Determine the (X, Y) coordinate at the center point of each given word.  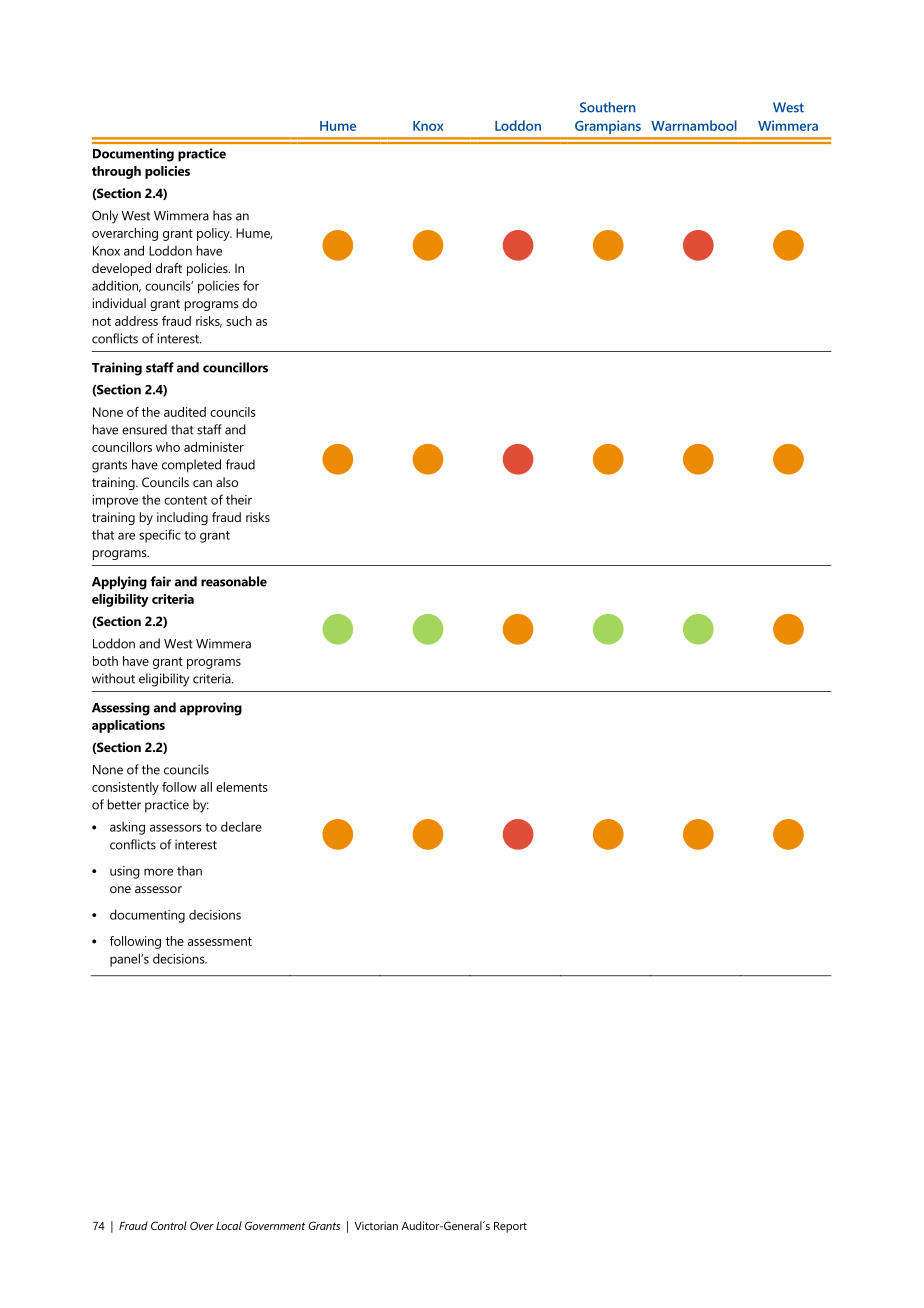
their (239, 499)
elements (241, 787)
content (185, 500)
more (158, 872)
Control (169, 1225)
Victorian (376, 1225)
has (222, 215)
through (116, 172)
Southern (607, 107)
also (227, 482)
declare (241, 826)
